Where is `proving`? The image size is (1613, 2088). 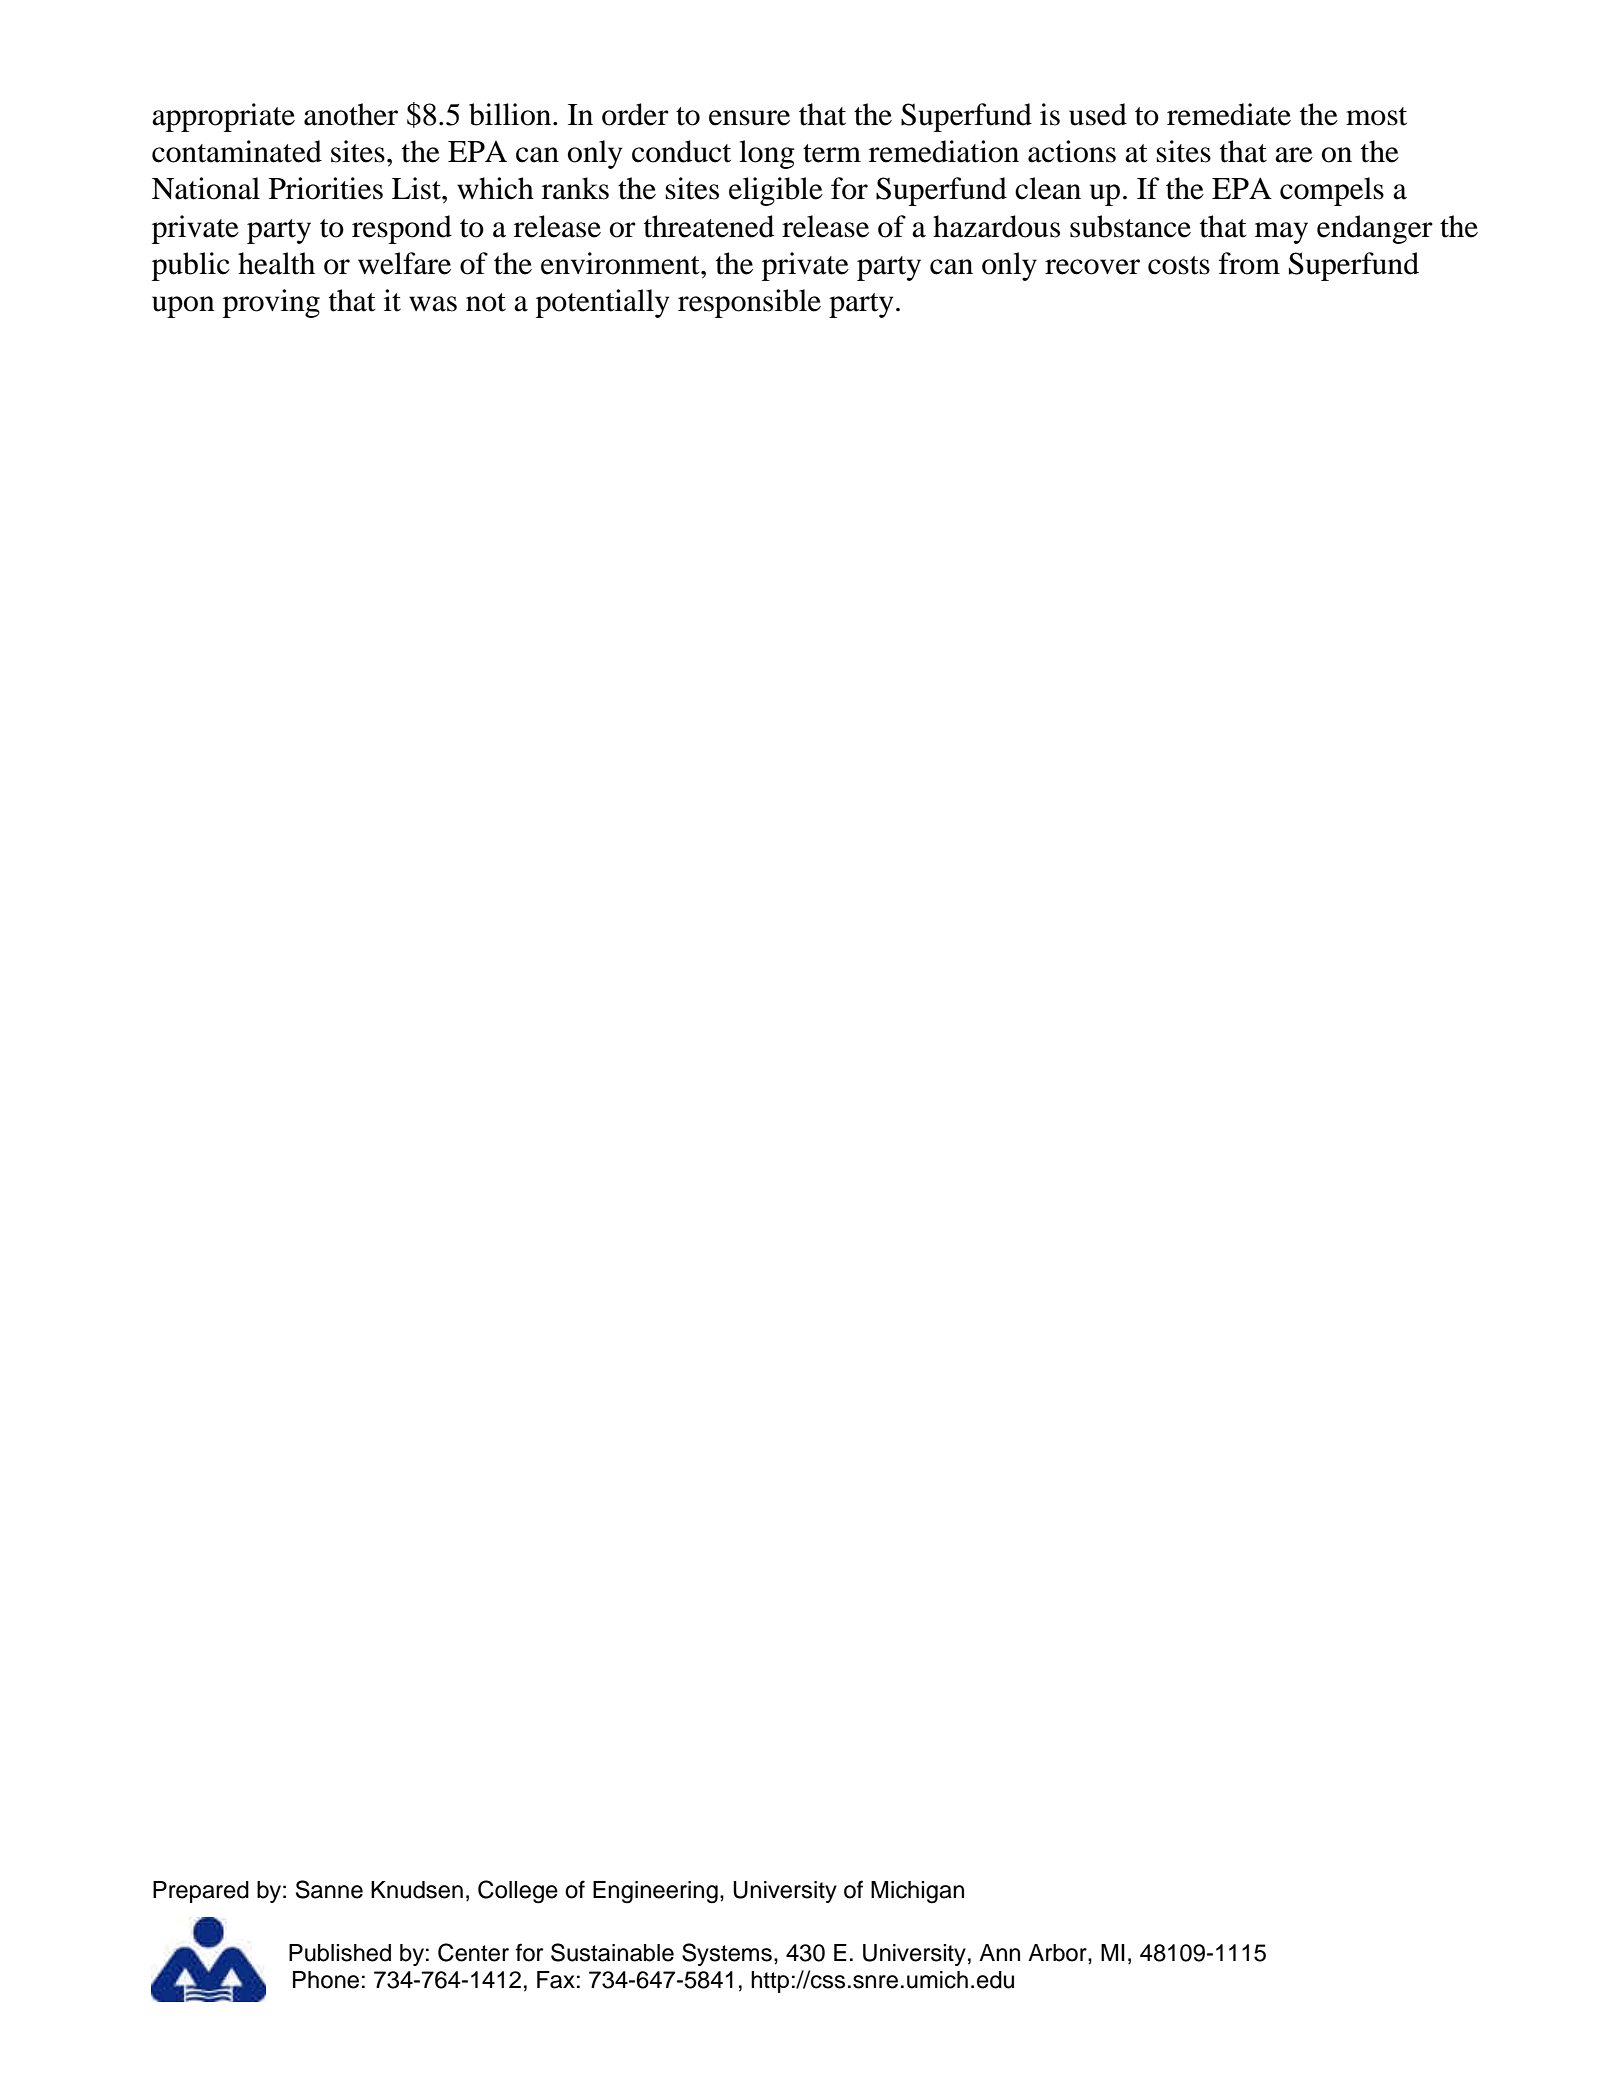
proving is located at coordinates (271, 303).
